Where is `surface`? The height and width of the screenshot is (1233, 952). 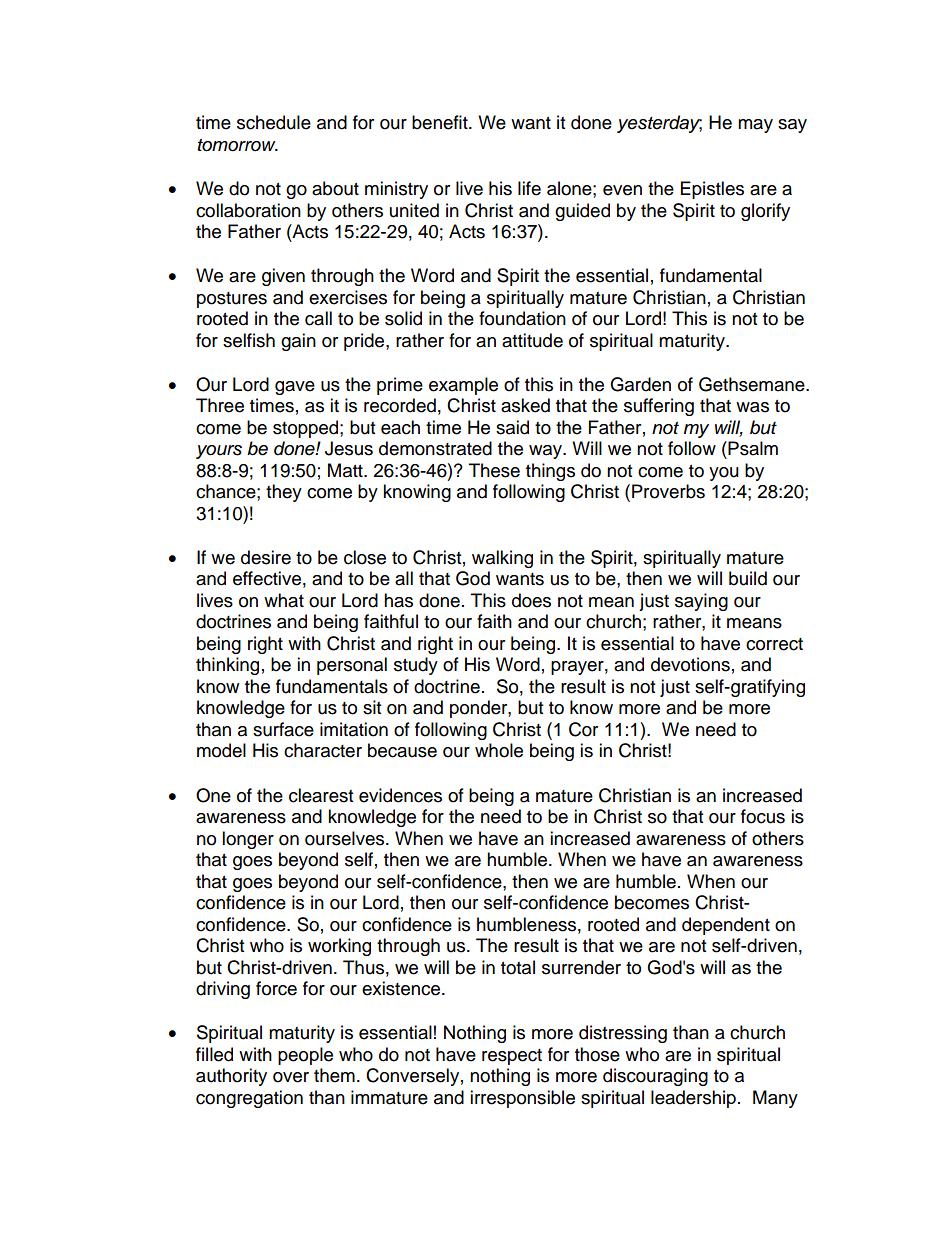
surface is located at coordinates (283, 729).
